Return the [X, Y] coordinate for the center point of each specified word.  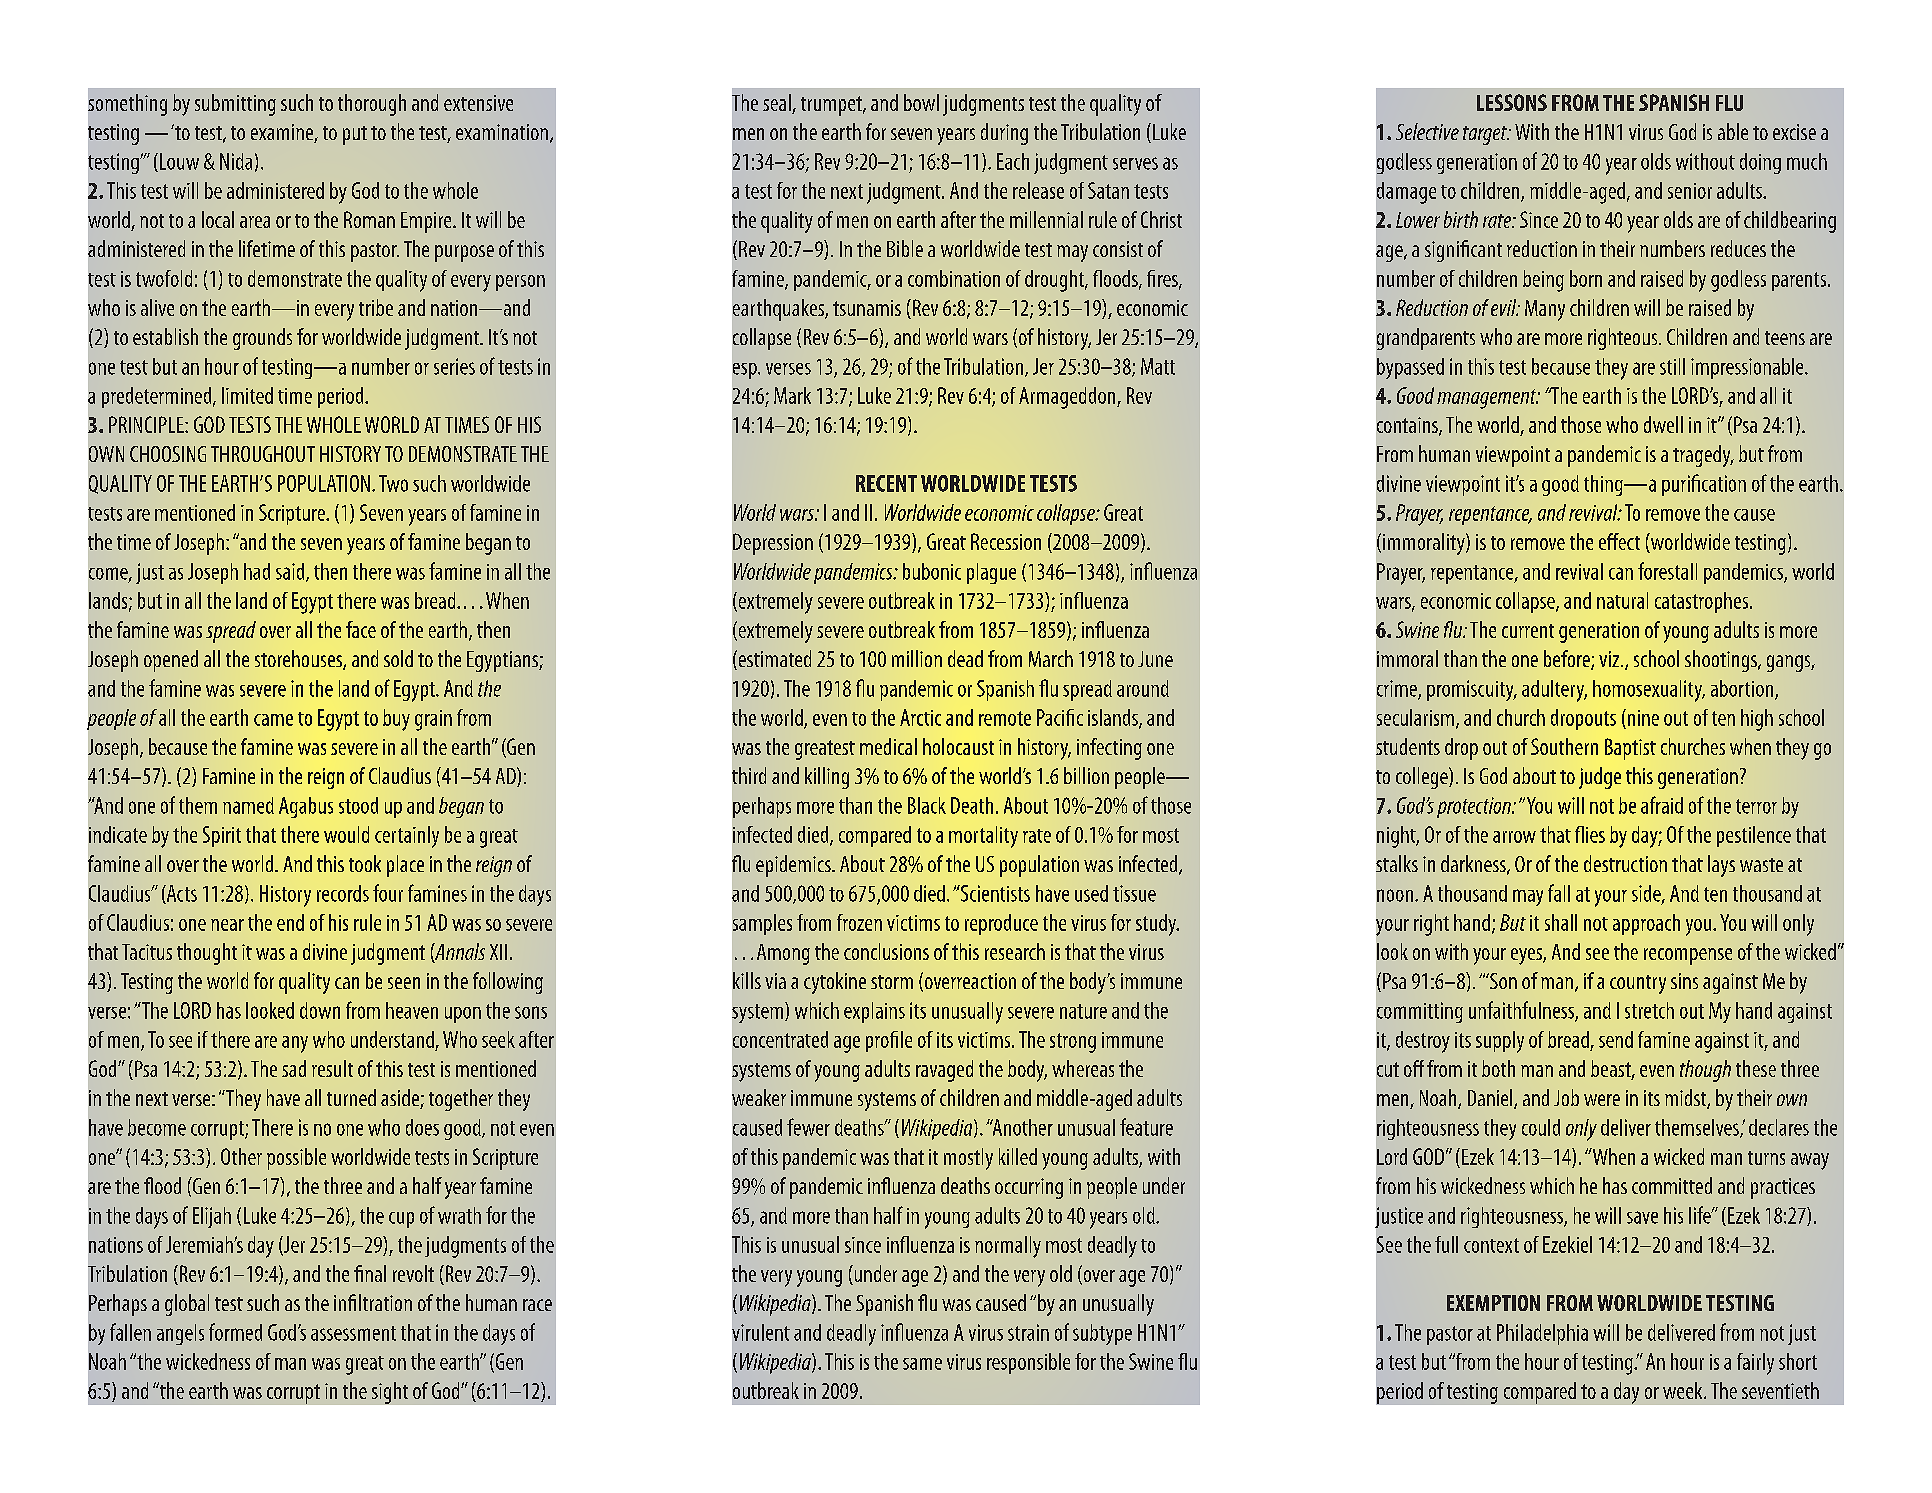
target [1486, 135]
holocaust [958, 746]
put [355, 135]
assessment [353, 1333]
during [1004, 134]
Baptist [1630, 749]
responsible [1028, 1363]
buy [396, 720]
